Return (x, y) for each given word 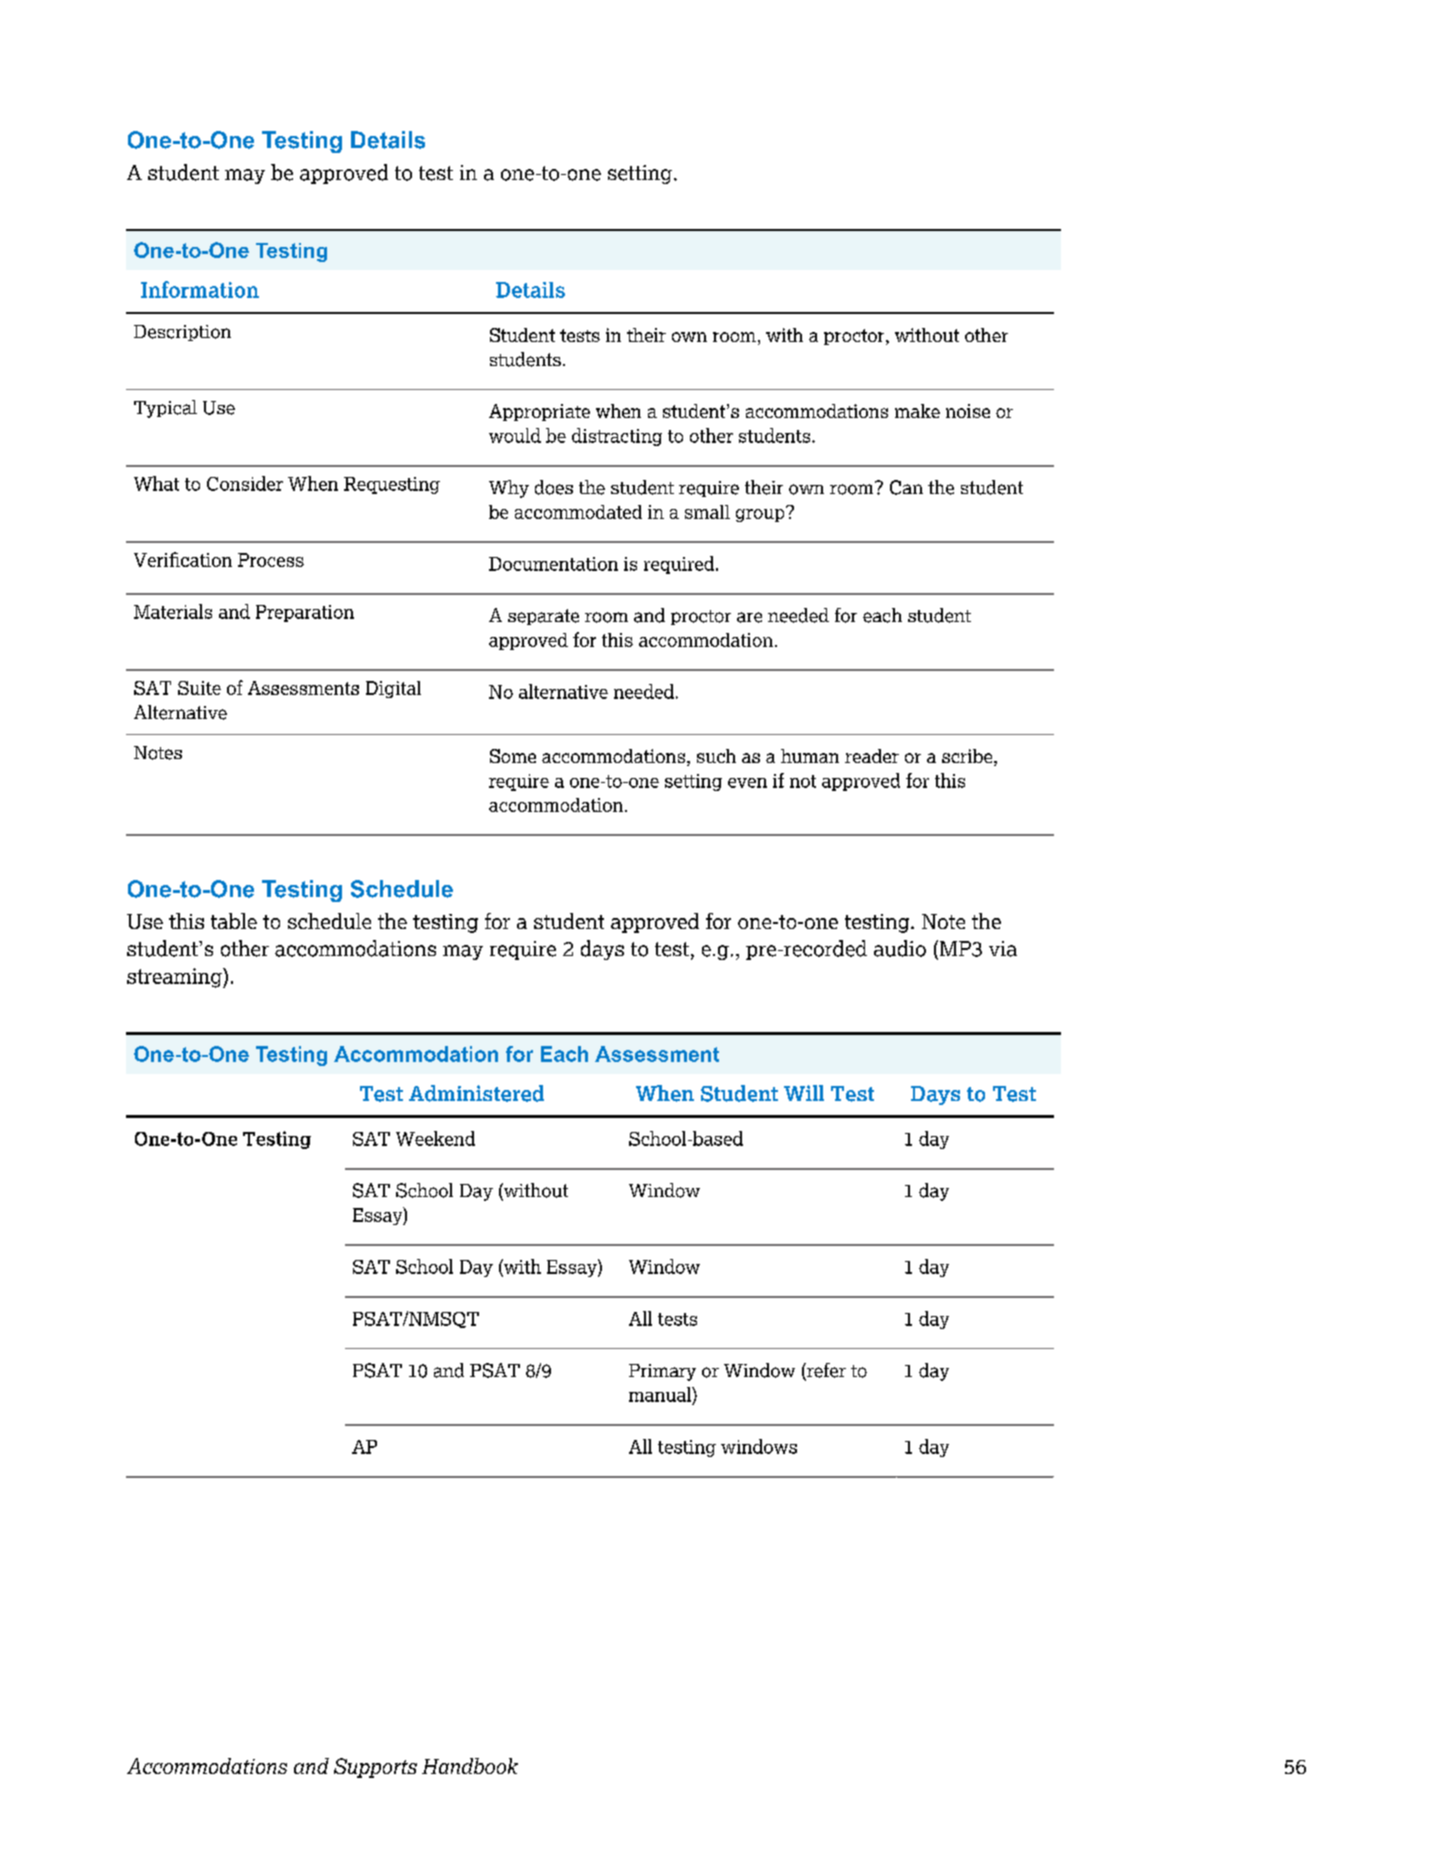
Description (182, 333)
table (234, 921)
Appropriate (539, 412)
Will (804, 1093)
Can (906, 487)
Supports (375, 1768)
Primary (662, 1372)
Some (513, 756)
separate (543, 617)
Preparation (305, 613)
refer (825, 1371)
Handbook (470, 1766)
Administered (476, 1093)
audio (900, 948)
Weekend (435, 1138)
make (917, 411)
